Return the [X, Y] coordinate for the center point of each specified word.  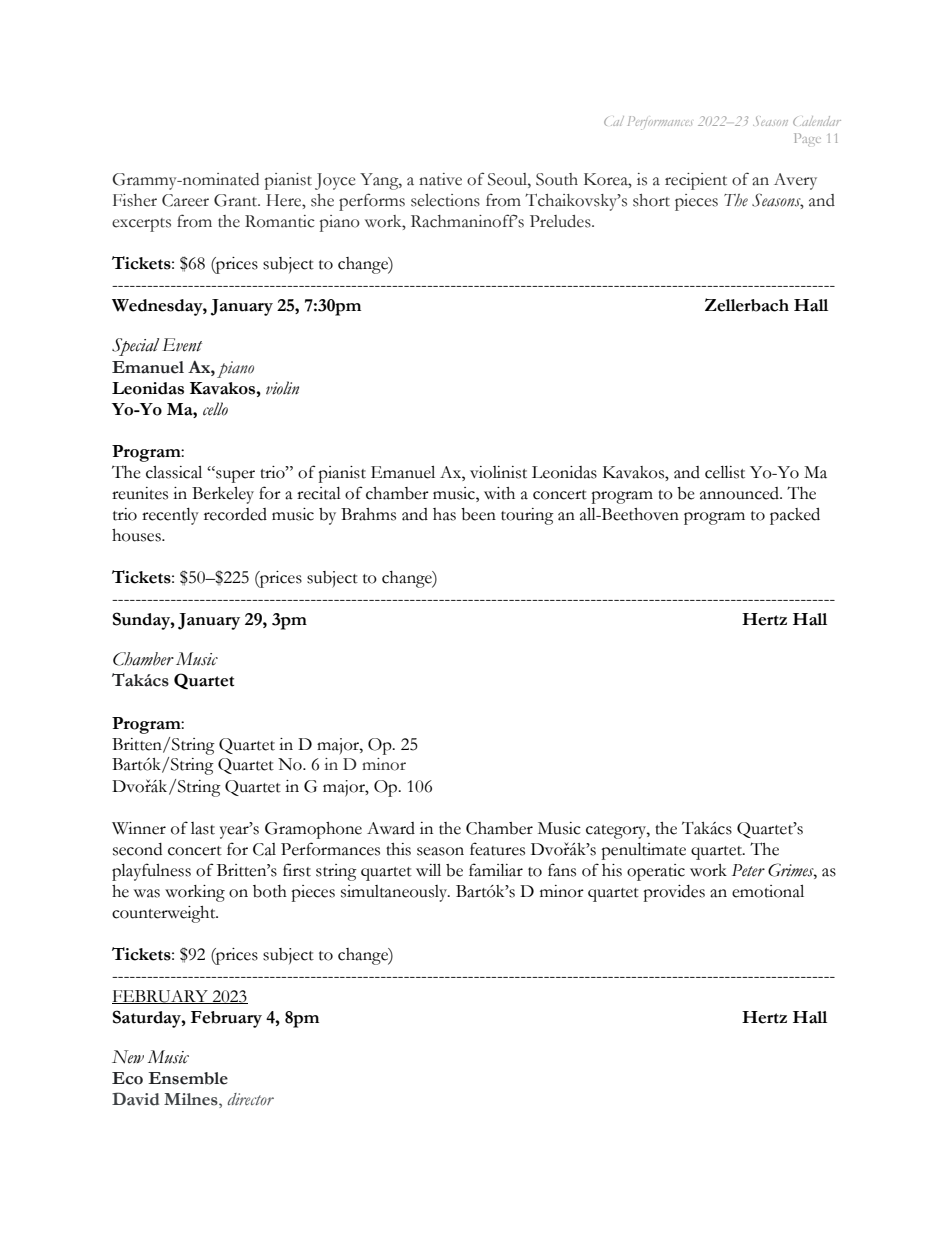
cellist [725, 472]
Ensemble [188, 1078]
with [499, 493]
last [203, 828]
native [440, 179]
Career [185, 200]
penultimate [643, 851]
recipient [696, 181]
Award [391, 828]
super [234, 476]
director [251, 1099]
